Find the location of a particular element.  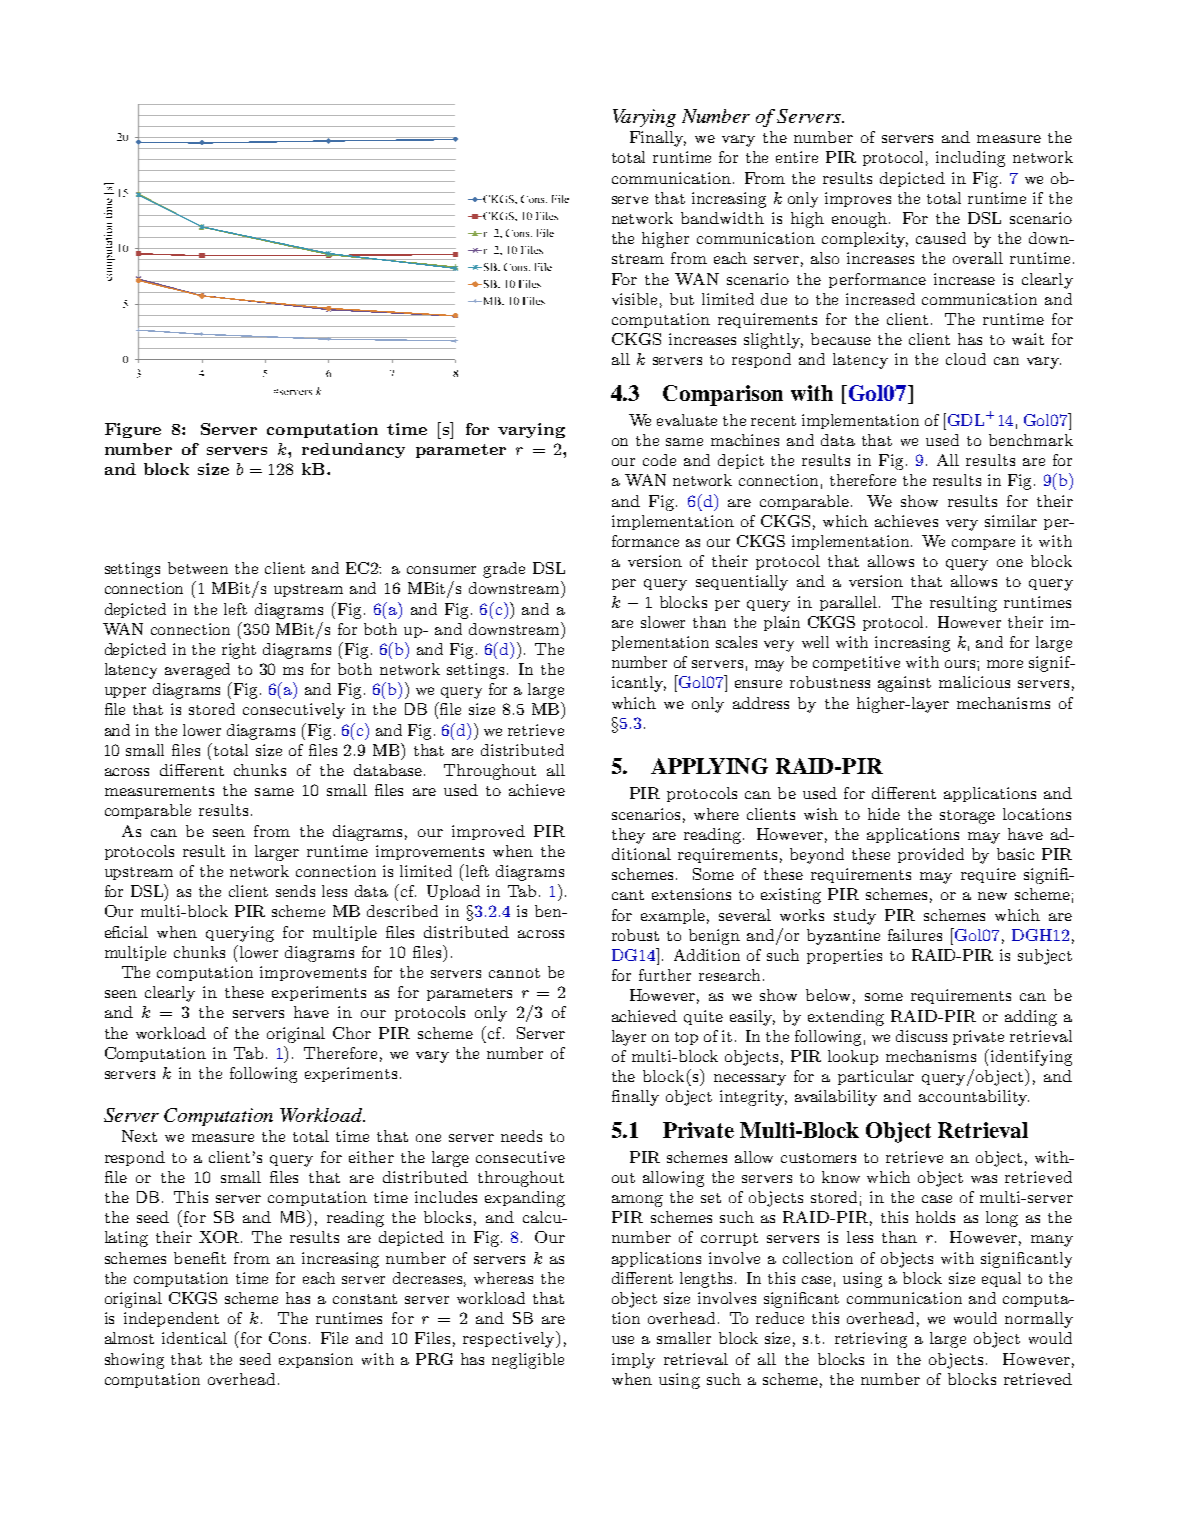

Figure is located at coordinates (133, 430).
